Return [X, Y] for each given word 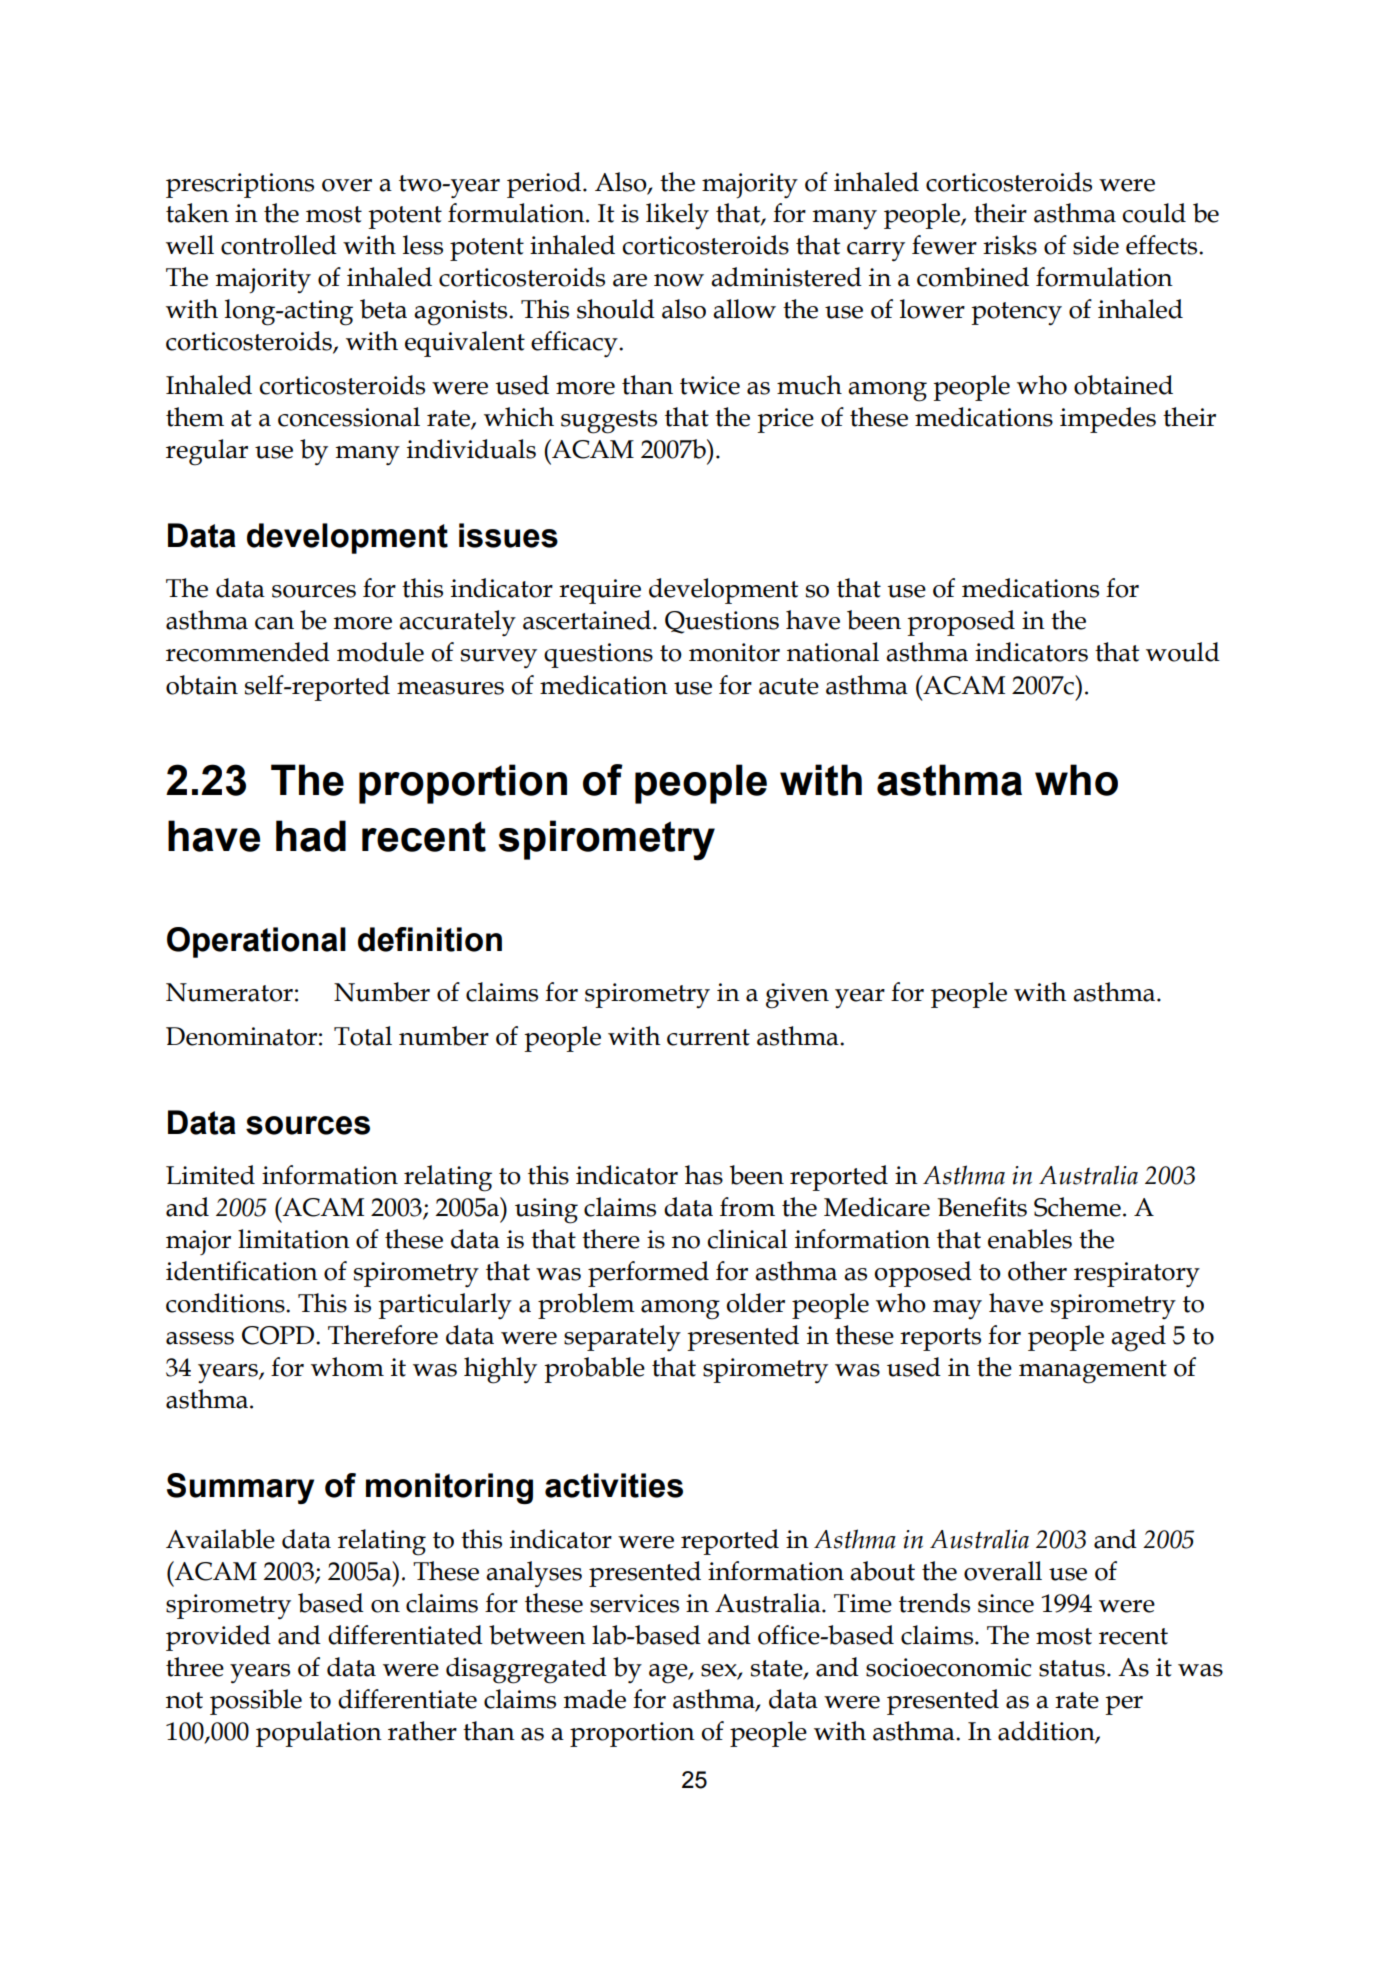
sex [720, 1671]
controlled [279, 245]
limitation [294, 1239]
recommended [248, 652]
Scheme [1077, 1207]
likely [677, 216]
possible [256, 1702]
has [704, 1175]
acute [789, 686]
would [1183, 652]
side [1096, 245]
